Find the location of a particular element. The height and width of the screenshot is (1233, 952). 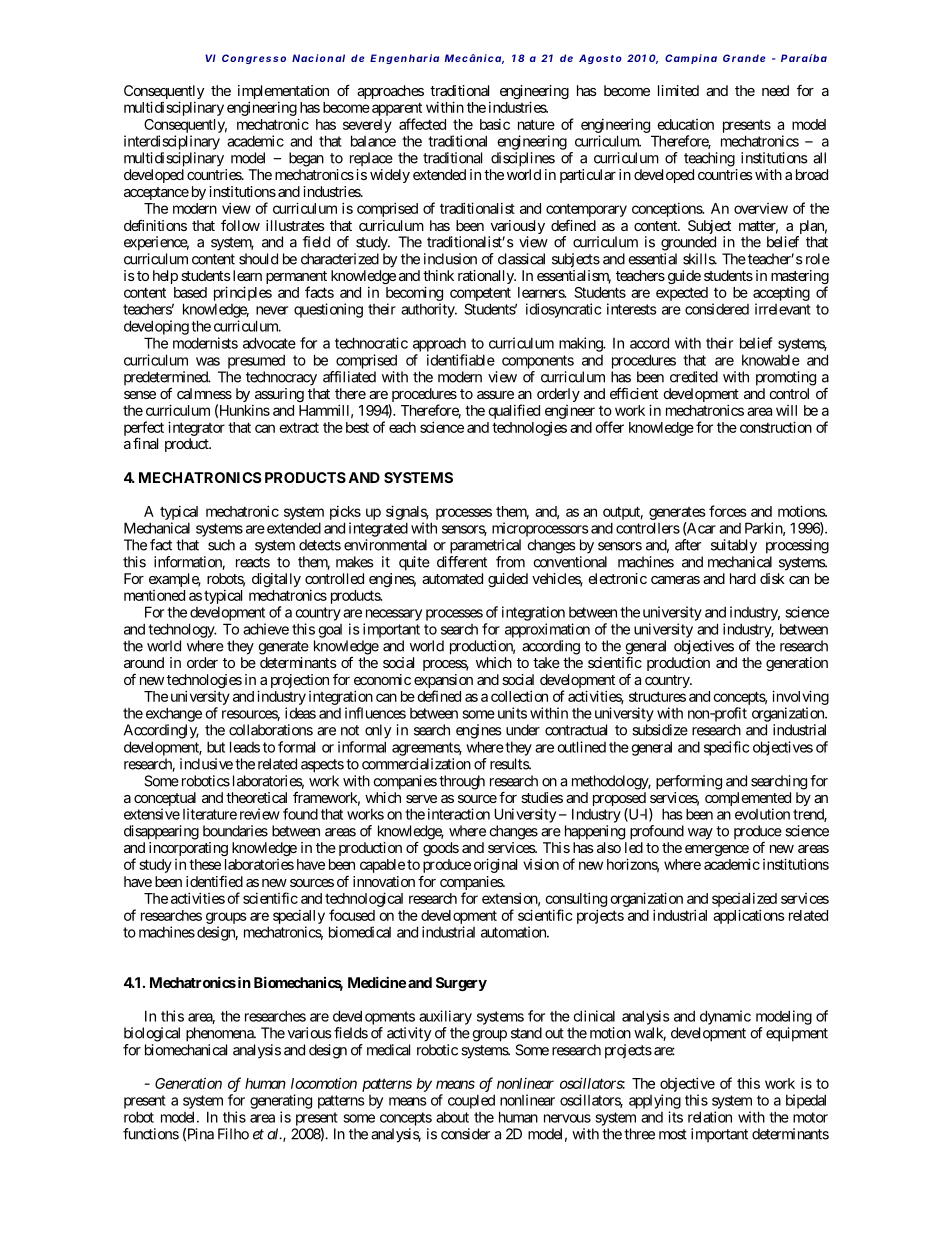

basic is located at coordinates (495, 124).
